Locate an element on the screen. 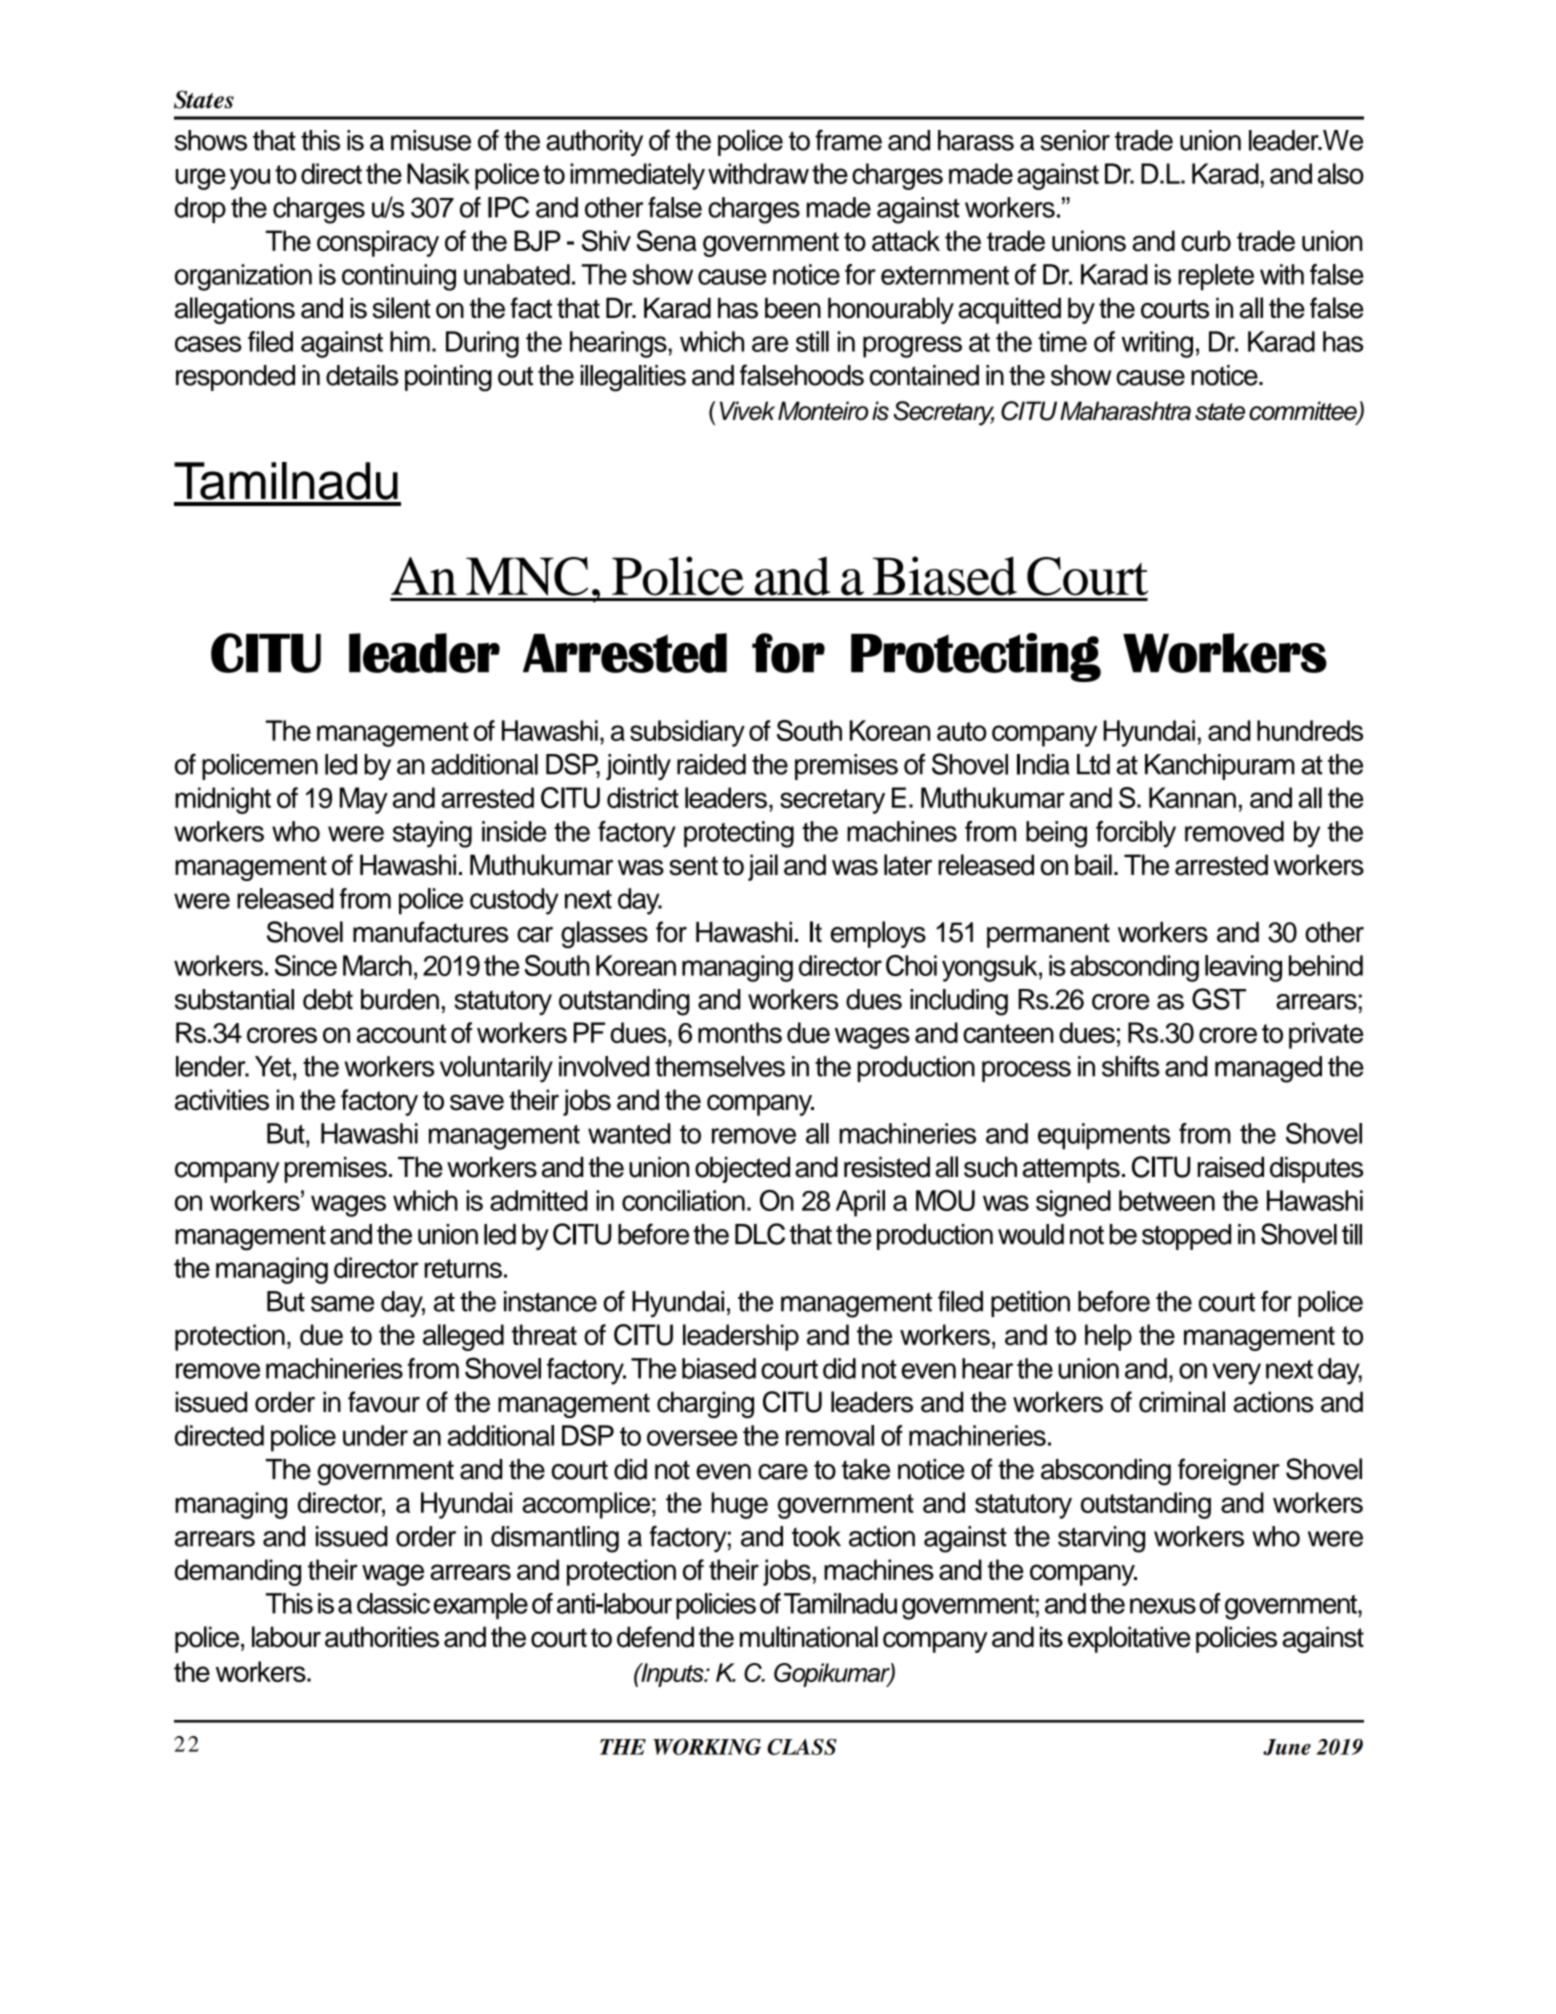 The height and width of the screenshot is (2014, 1556). very is located at coordinates (1236, 1374).
